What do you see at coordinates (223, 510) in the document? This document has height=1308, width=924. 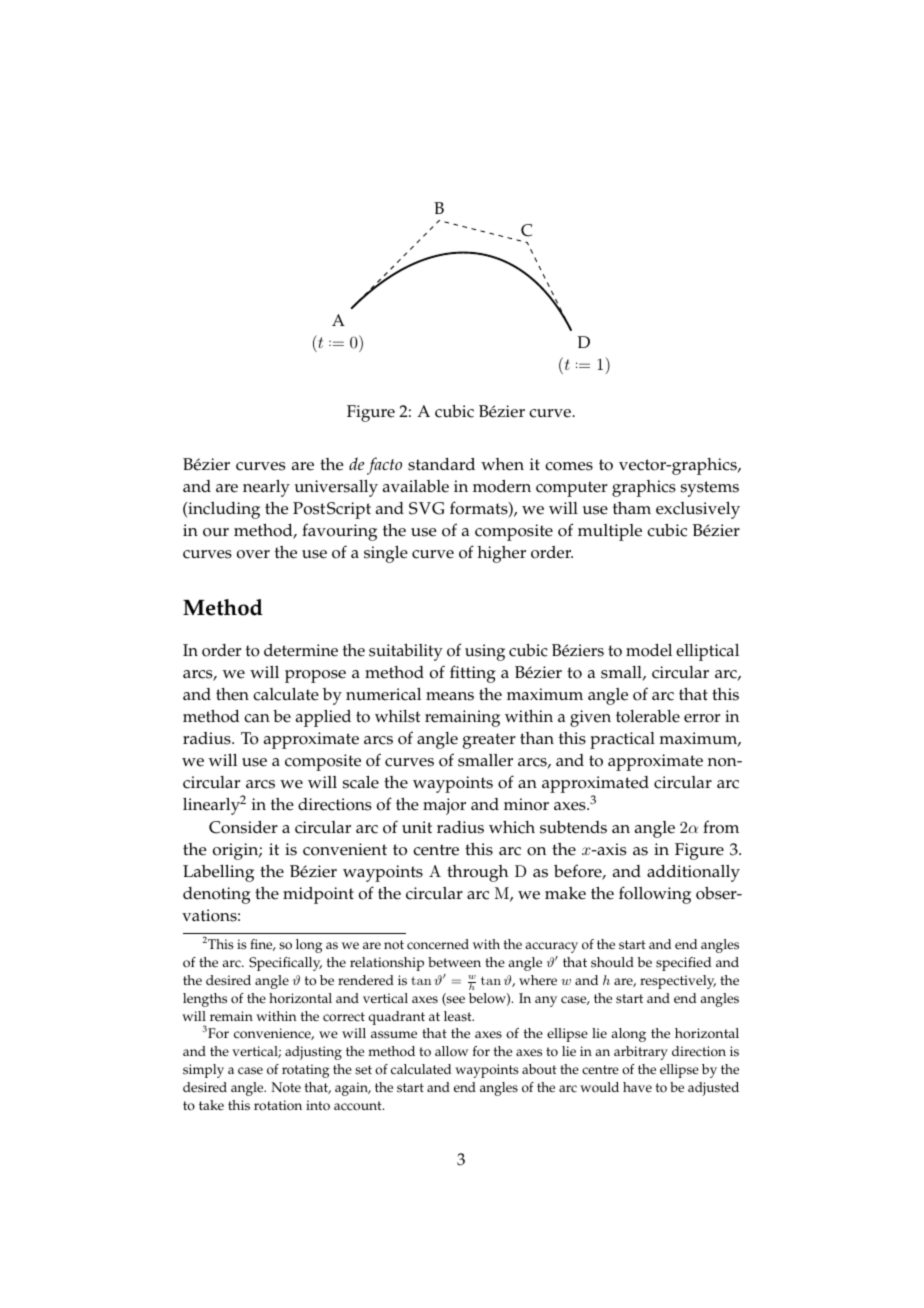 I see `including` at bounding box center [223, 510].
